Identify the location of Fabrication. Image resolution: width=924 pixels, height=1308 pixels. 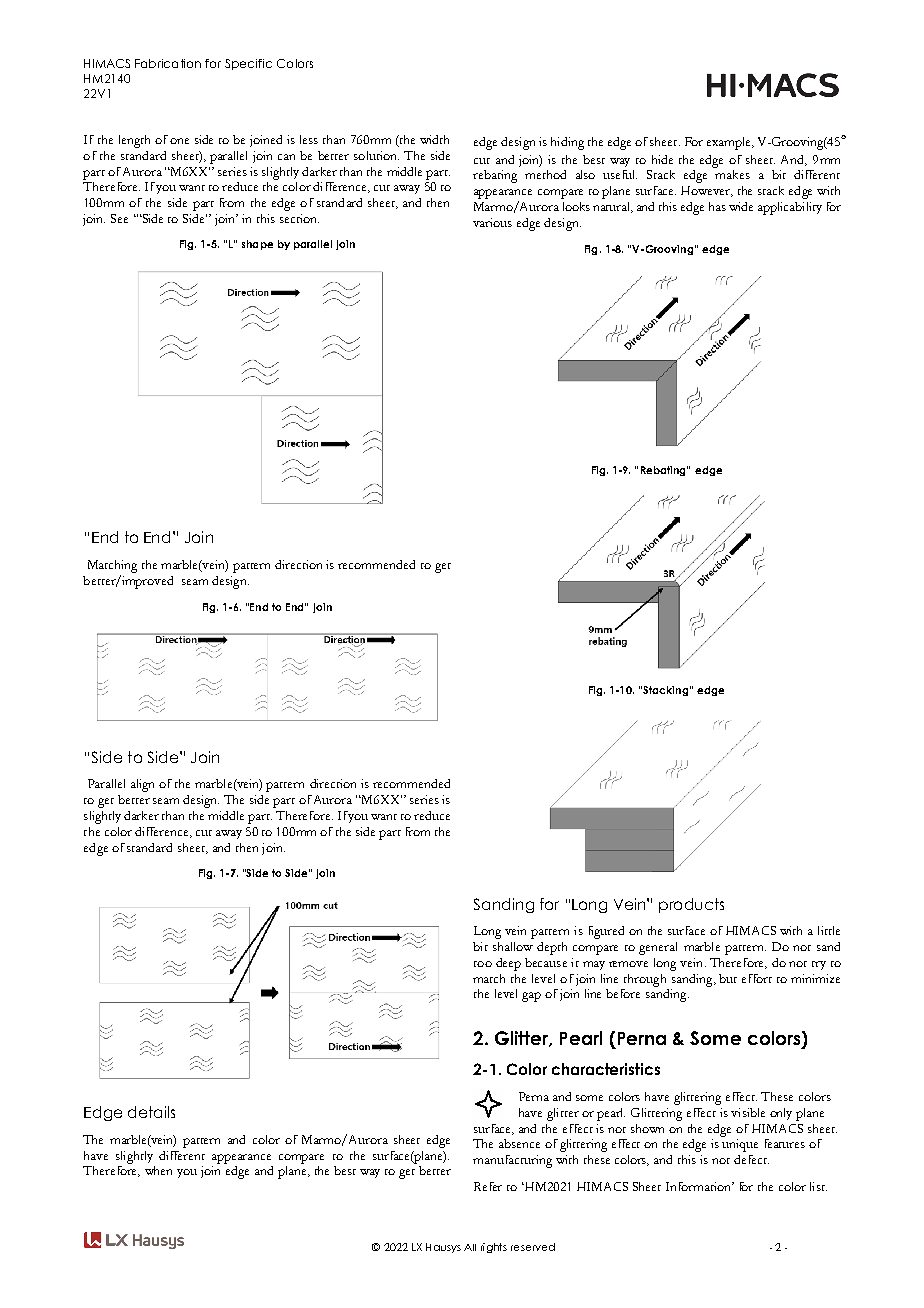
(168, 63).
